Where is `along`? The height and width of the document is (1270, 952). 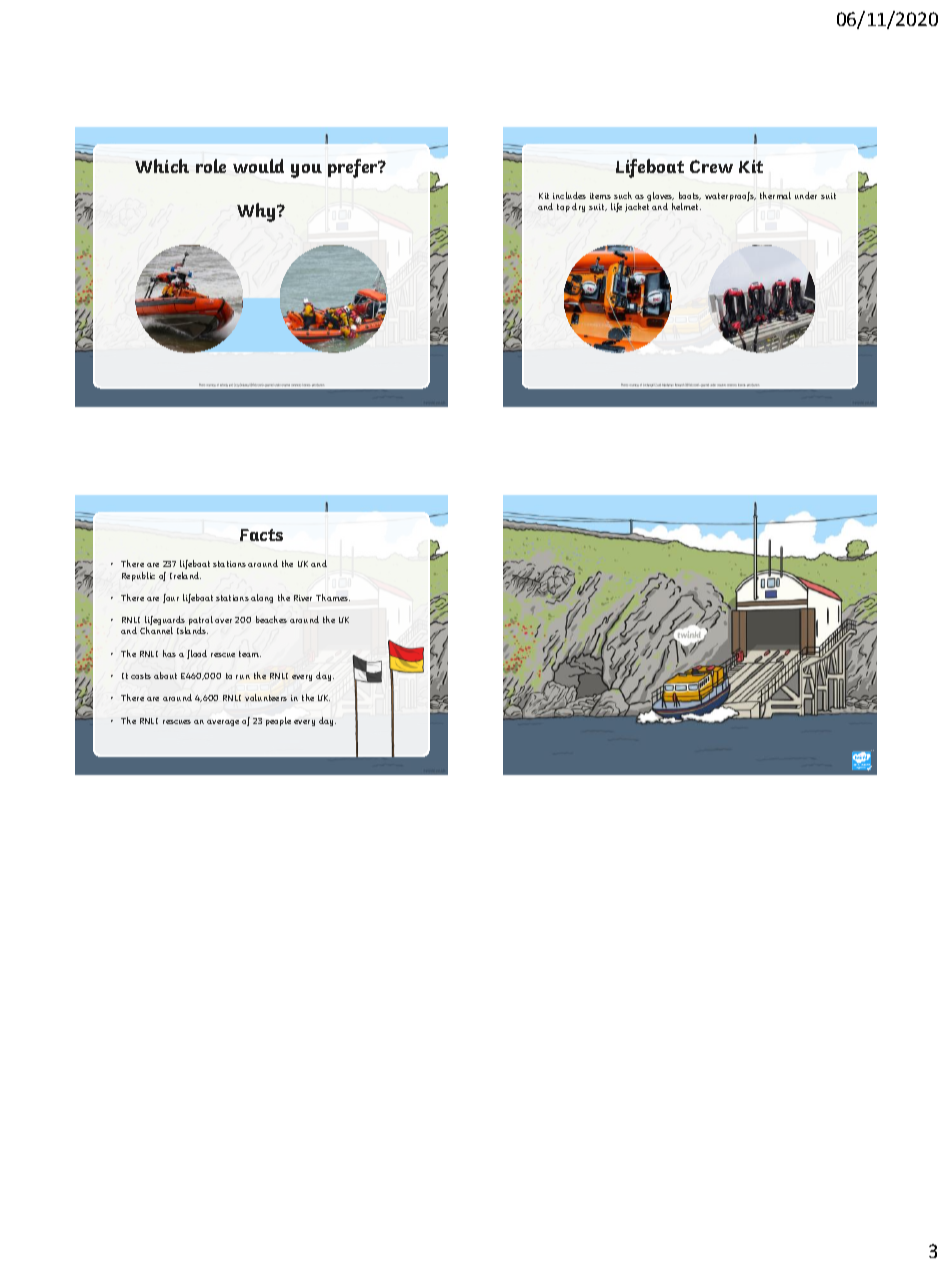
along is located at coordinates (262, 598).
